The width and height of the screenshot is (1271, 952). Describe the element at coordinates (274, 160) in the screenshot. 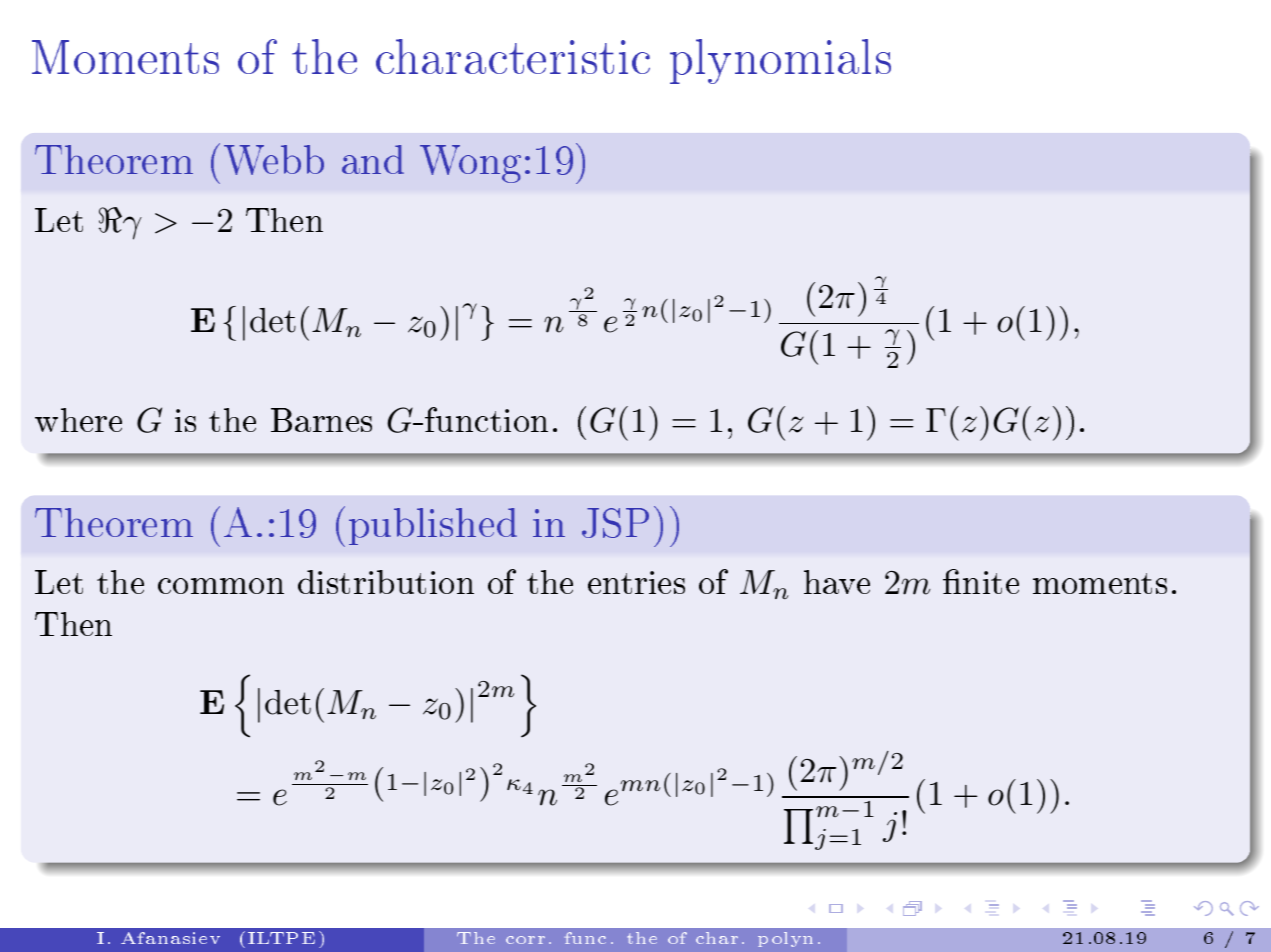

I see `Webb` at that location.
